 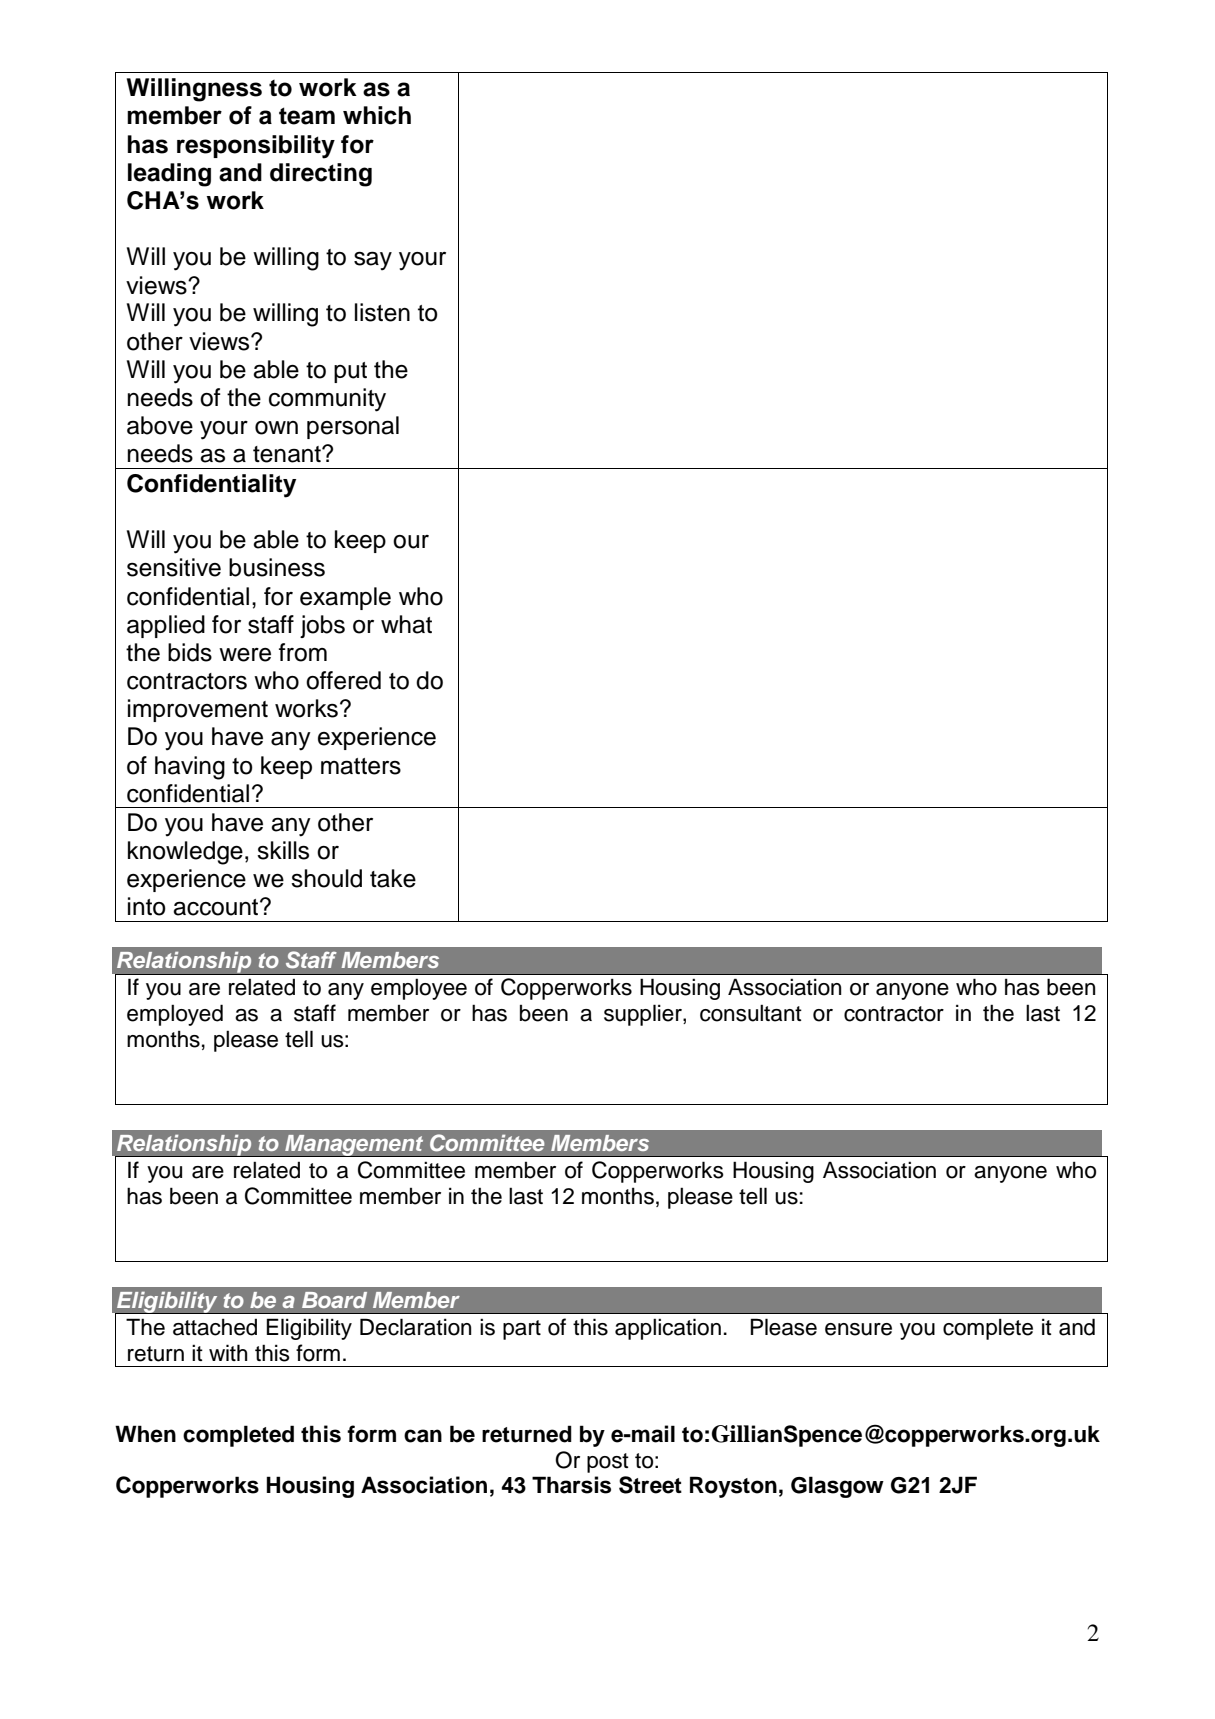 I want to click on consultant, so click(x=751, y=1013).
